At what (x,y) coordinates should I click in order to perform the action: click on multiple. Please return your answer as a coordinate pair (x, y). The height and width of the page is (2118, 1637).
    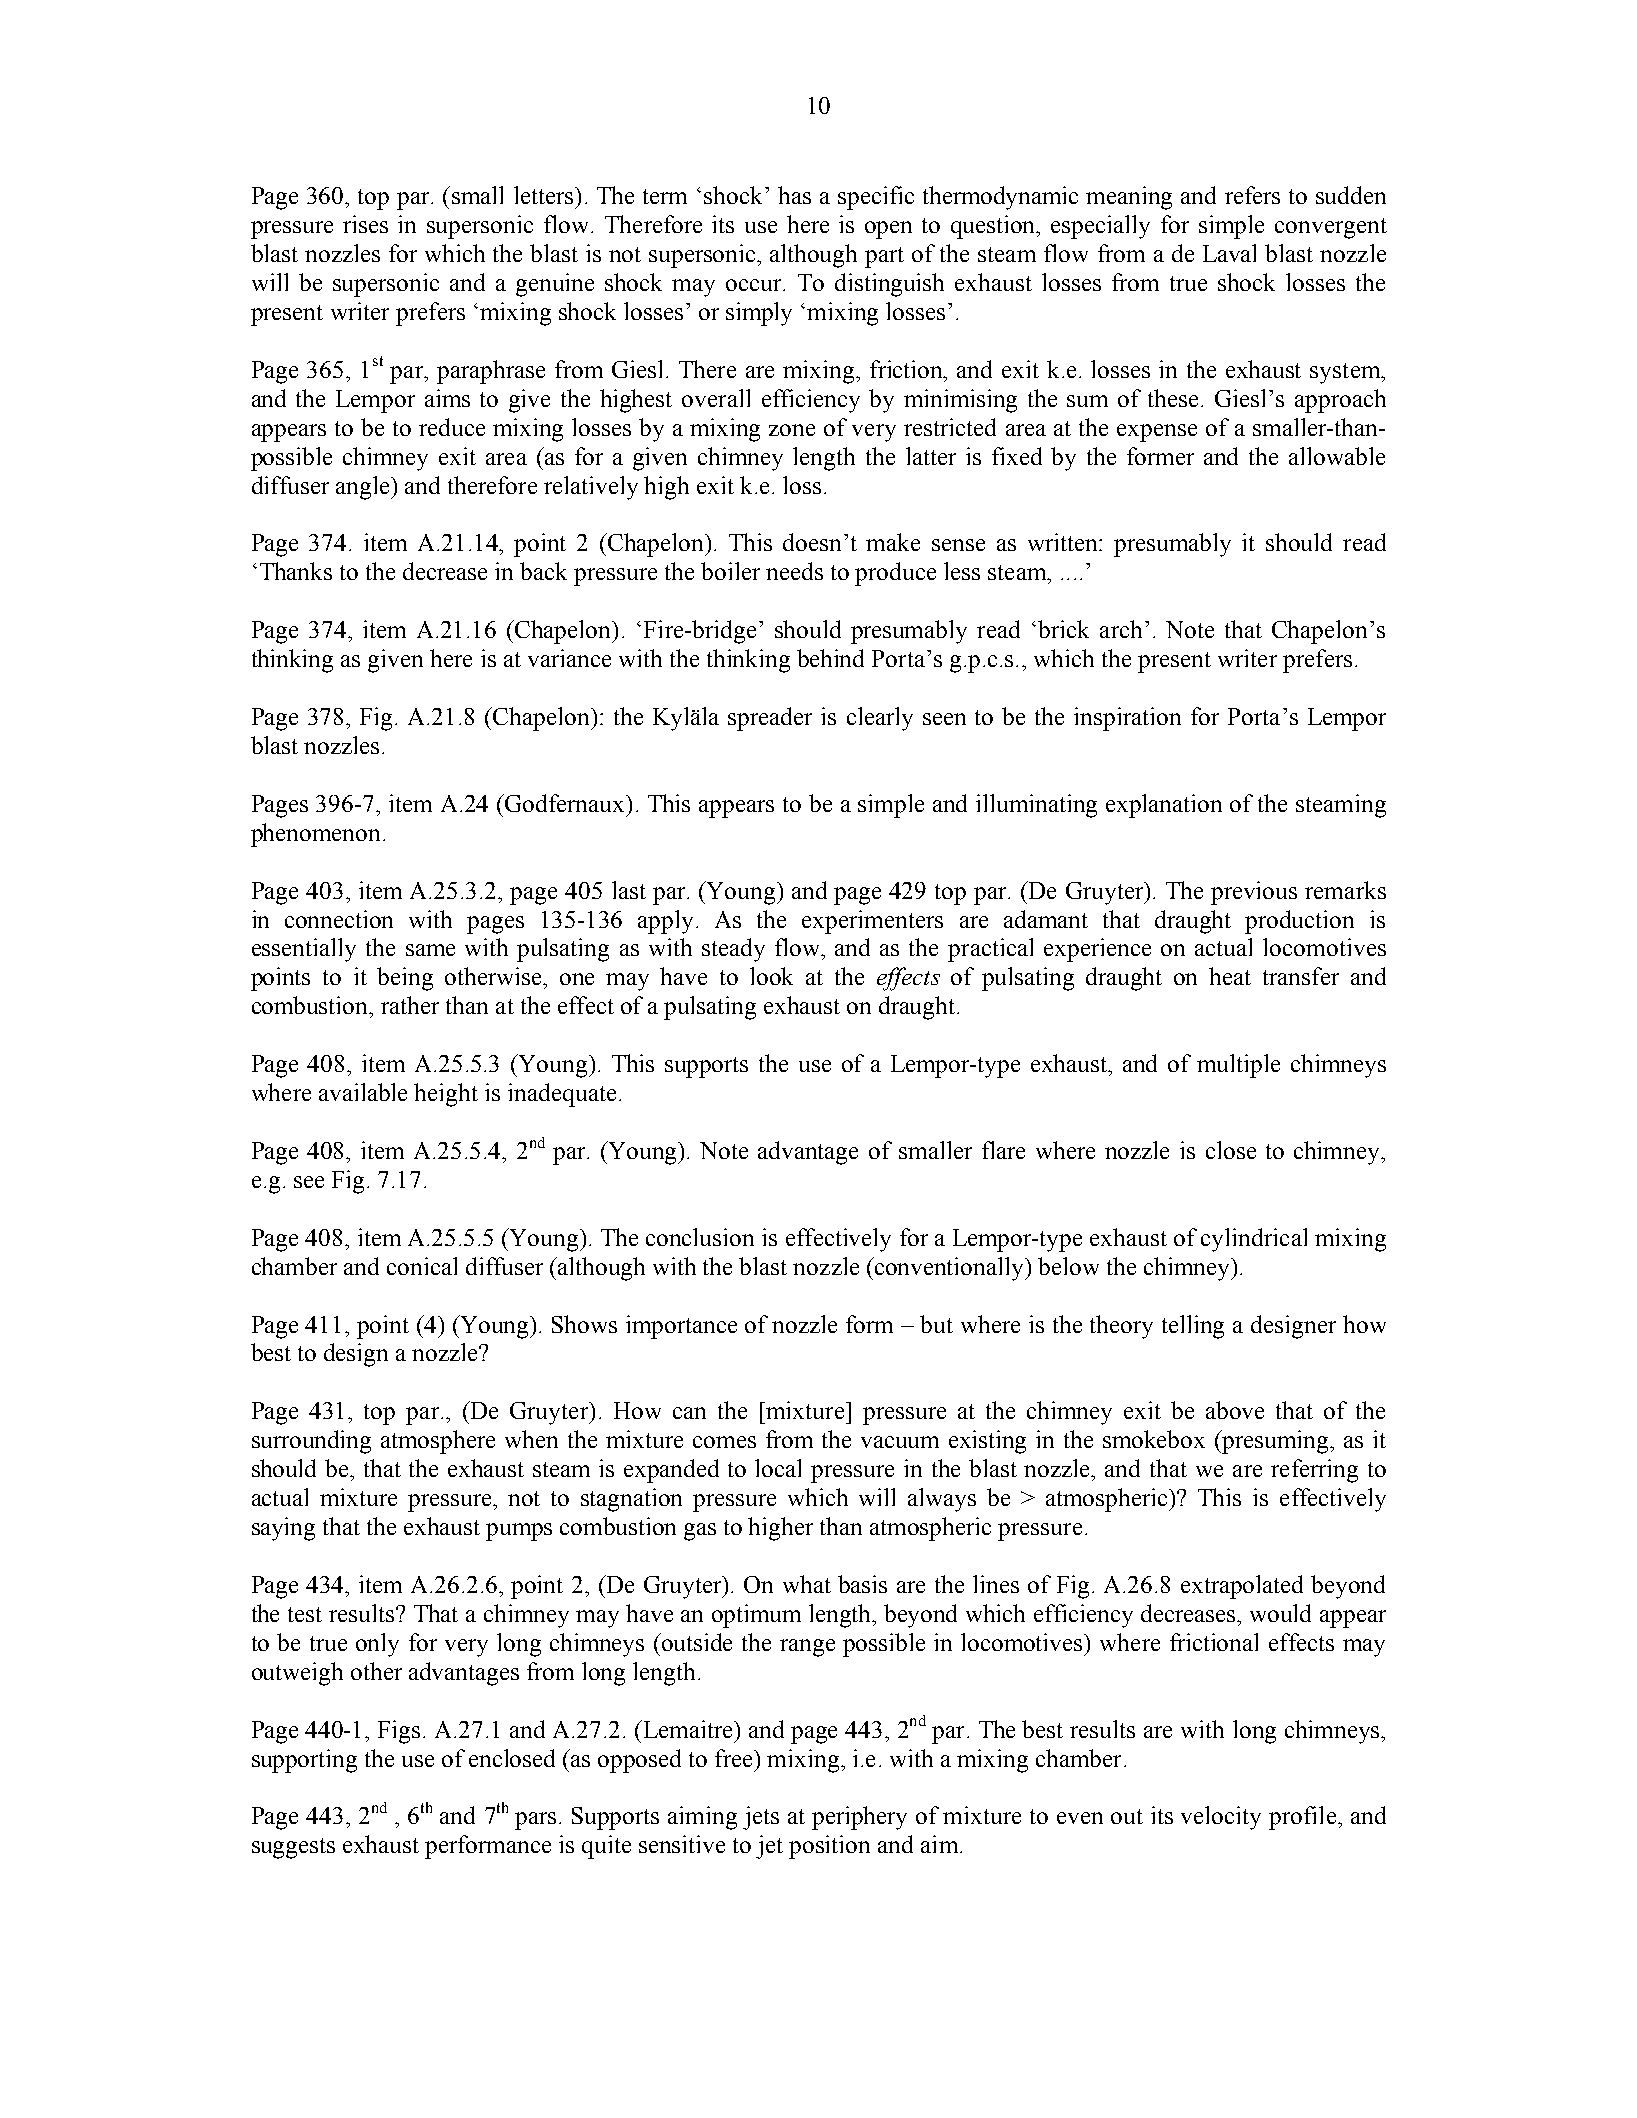
    Looking at the image, I should click on (1238, 1066).
